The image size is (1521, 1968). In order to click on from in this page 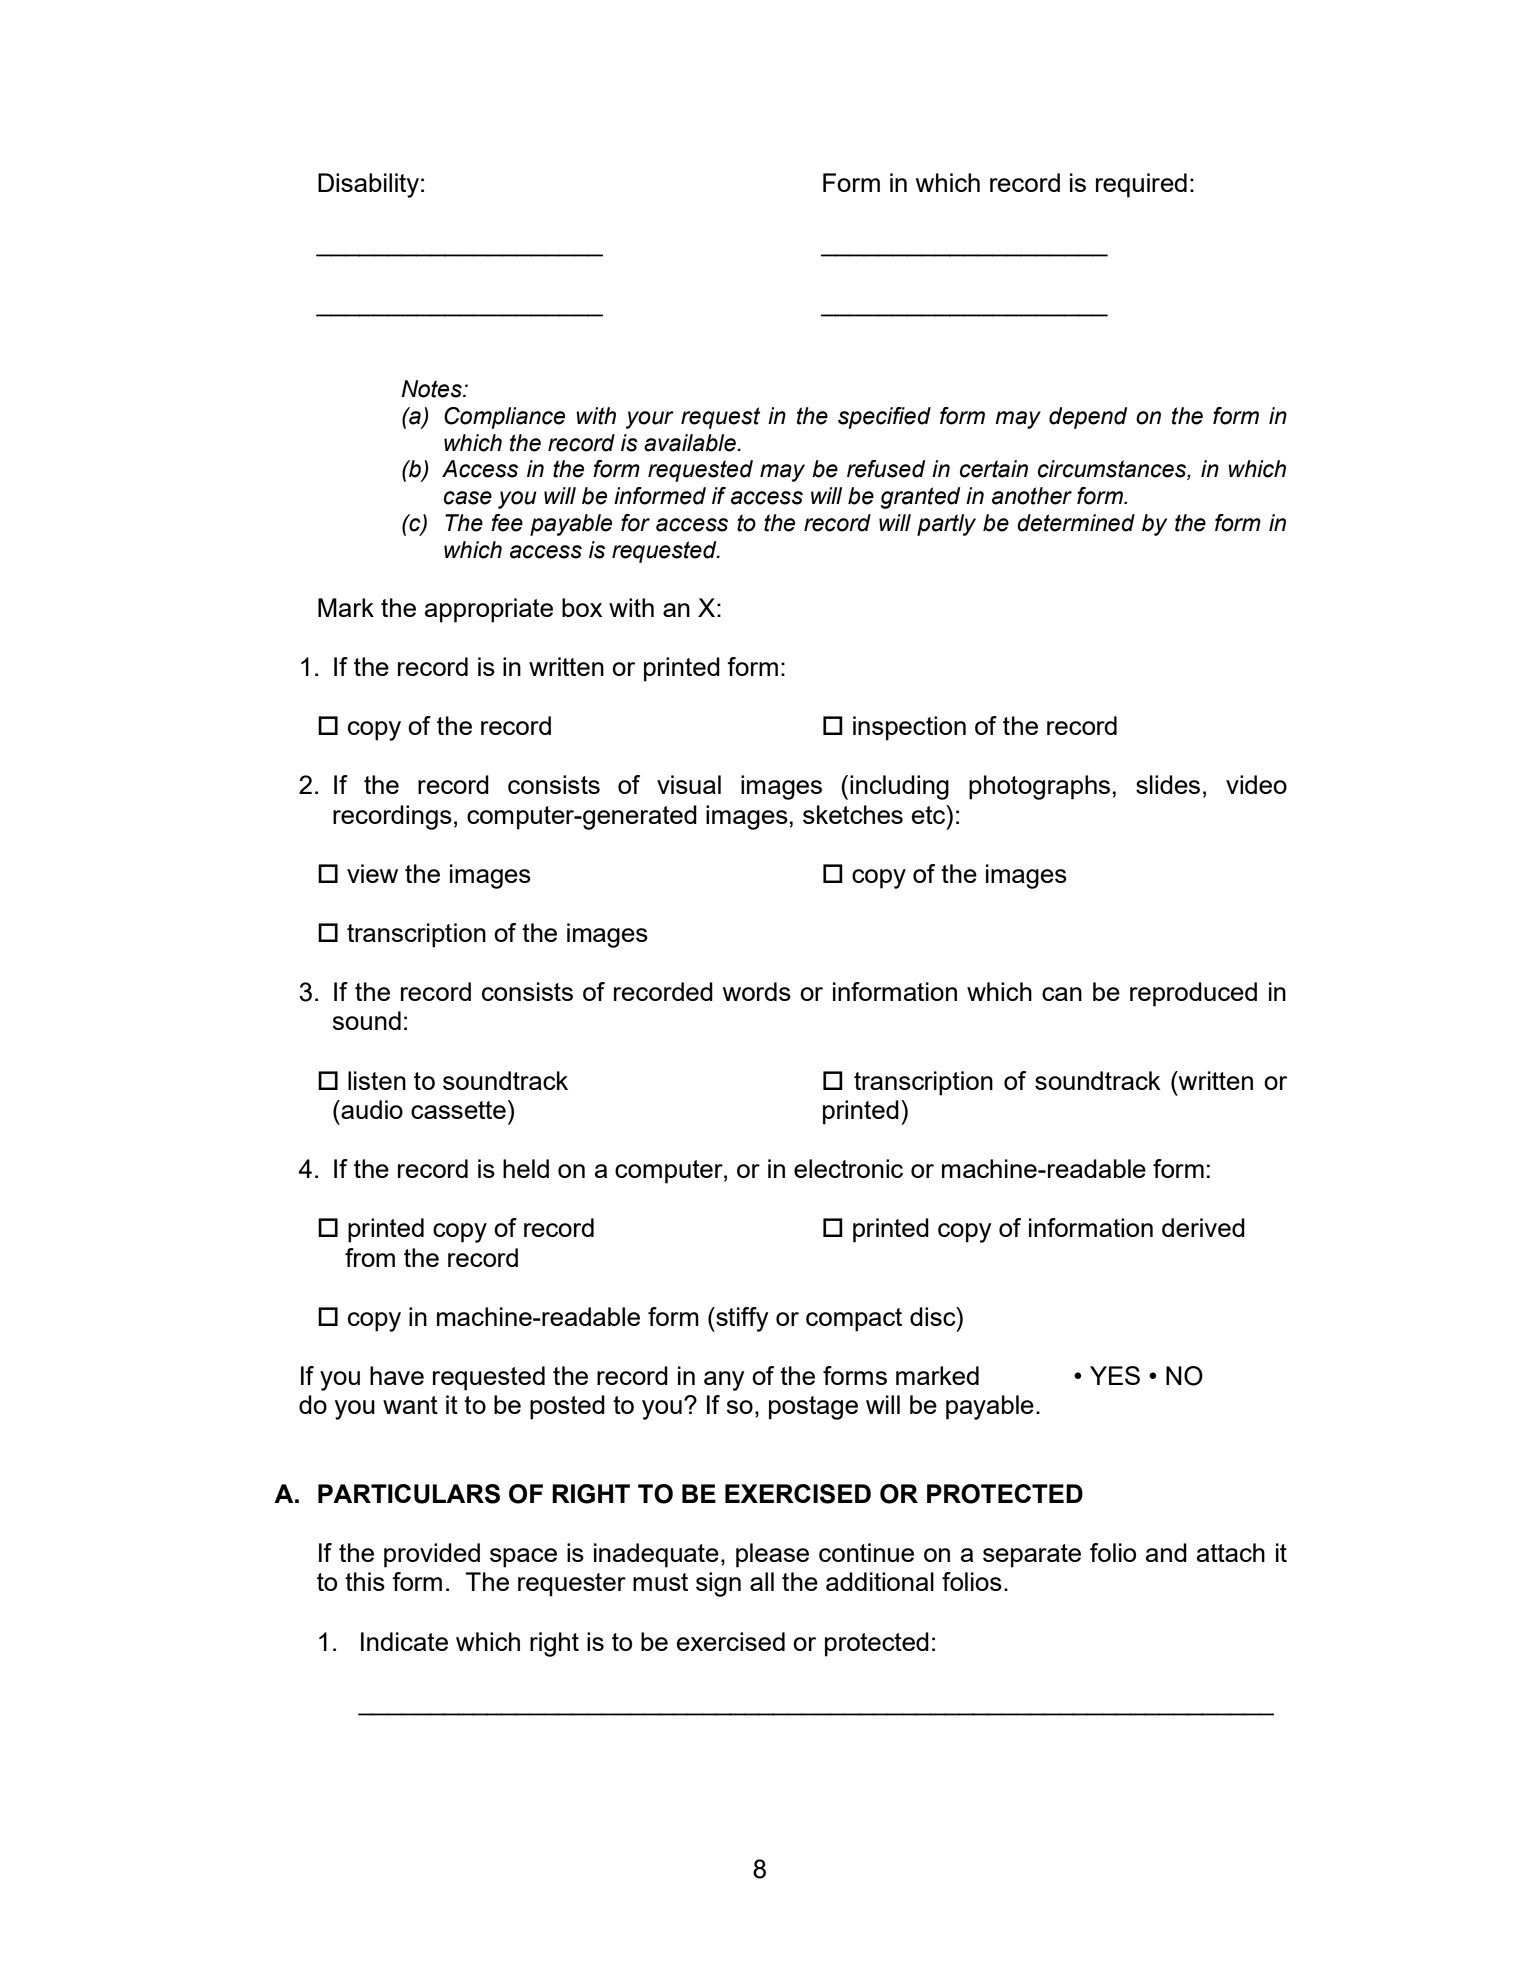, I will do `click(370, 1257)`.
